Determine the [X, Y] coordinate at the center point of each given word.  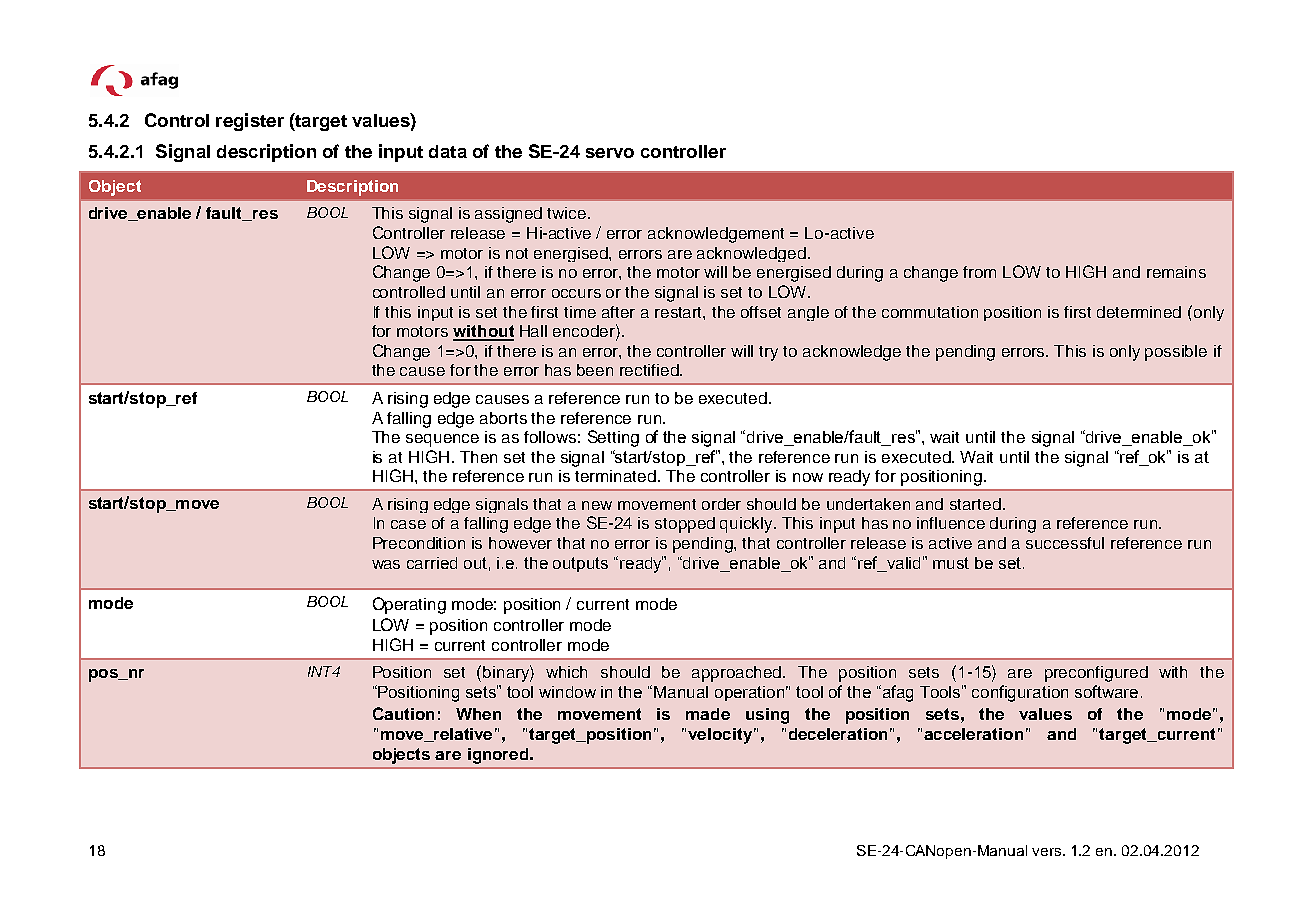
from [979, 272]
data [448, 151]
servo [610, 153]
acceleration [973, 734]
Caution [403, 713]
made [708, 714]
